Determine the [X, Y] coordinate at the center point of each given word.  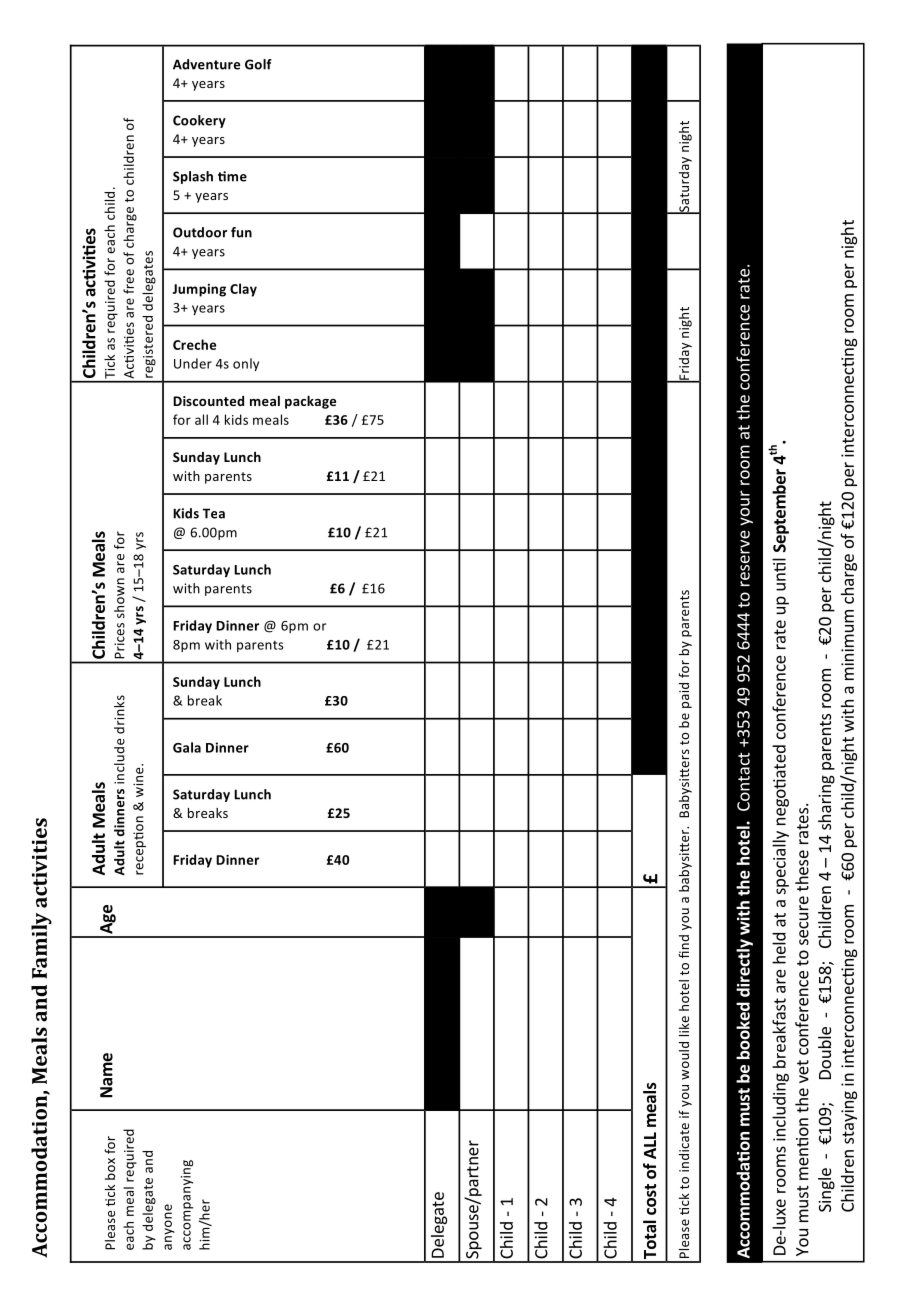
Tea [214, 513]
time [232, 176]
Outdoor [200, 232]
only [246, 364]
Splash [193, 177]
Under [193, 363]
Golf [258, 64]
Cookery [199, 121]
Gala [187, 747]
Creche [194, 344]
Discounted [208, 401]
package [310, 402]
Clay [243, 290]
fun [241, 232]
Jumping [199, 290]
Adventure [206, 64]
